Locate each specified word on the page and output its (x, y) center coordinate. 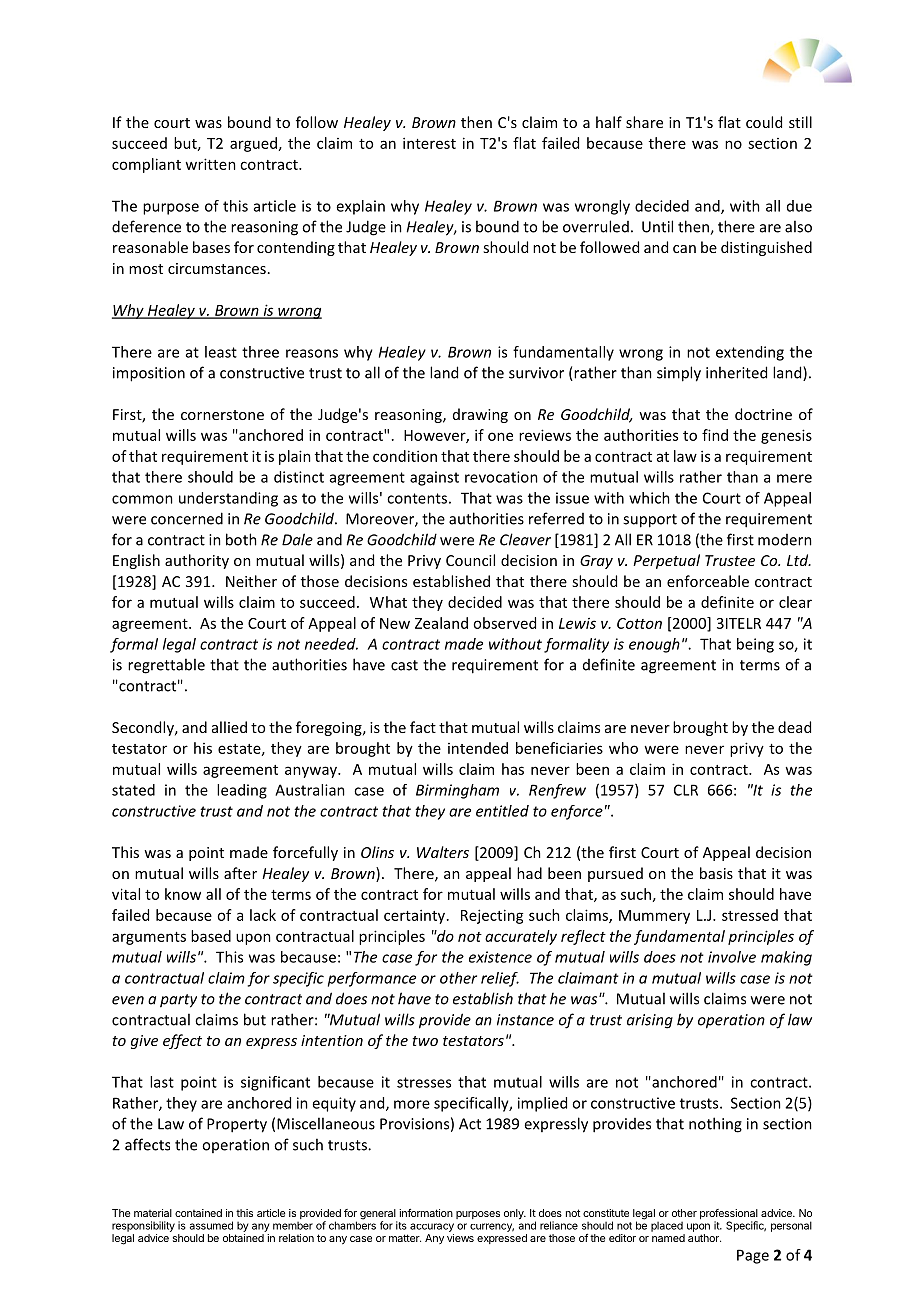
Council (470, 560)
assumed (211, 1225)
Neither (251, 581)
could (764, 122)
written (210, 164)
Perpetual (666, 561)
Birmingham (457, 791)
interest (429, 143)
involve (732, 957)
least (221, 352)
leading (242, 791)
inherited (736, 372)
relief (500, 979)
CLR (686, 790)
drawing (480, 415)
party (178, 1001)
